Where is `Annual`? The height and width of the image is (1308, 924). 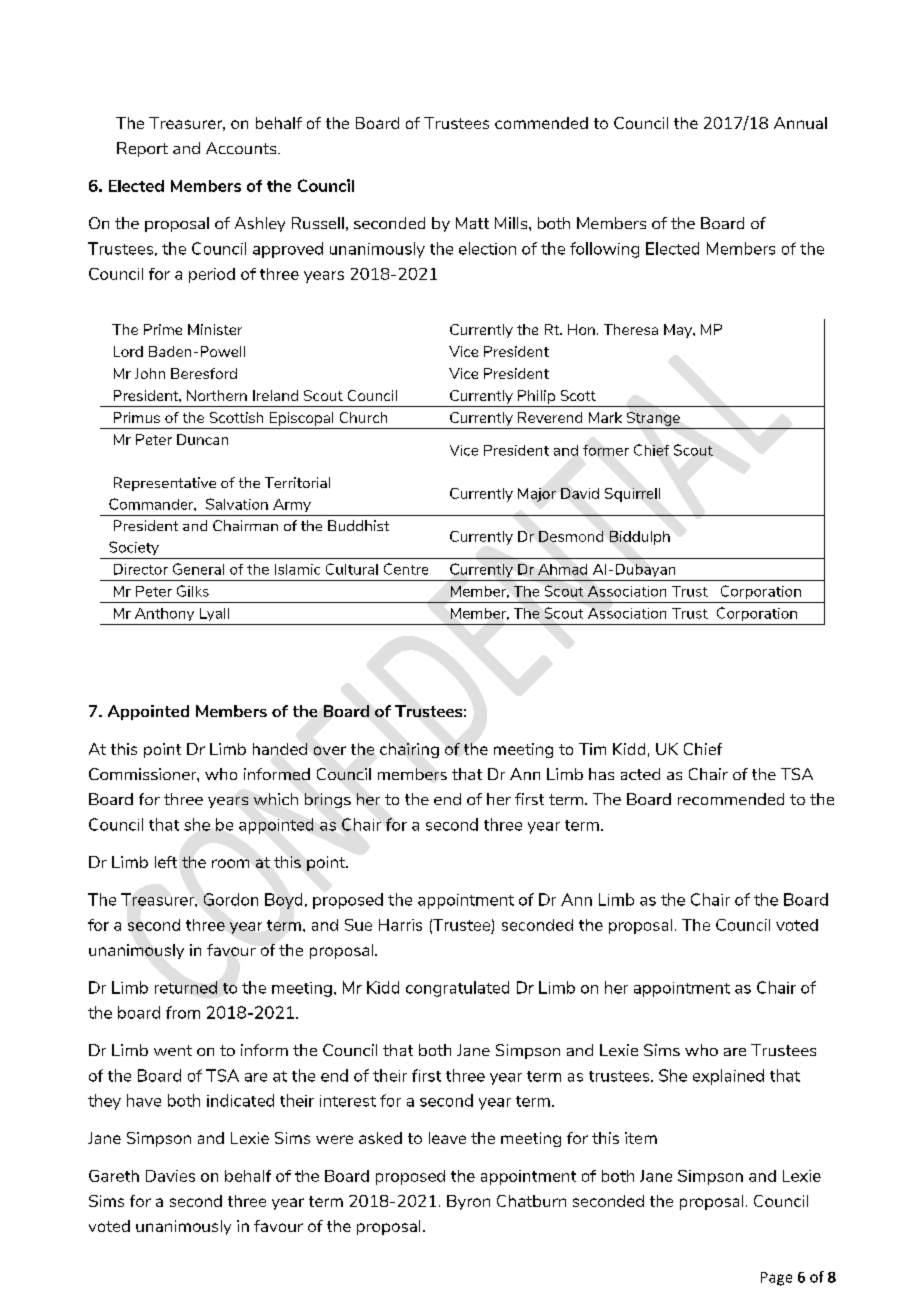 Annual is located at coordinates (800, 123).
